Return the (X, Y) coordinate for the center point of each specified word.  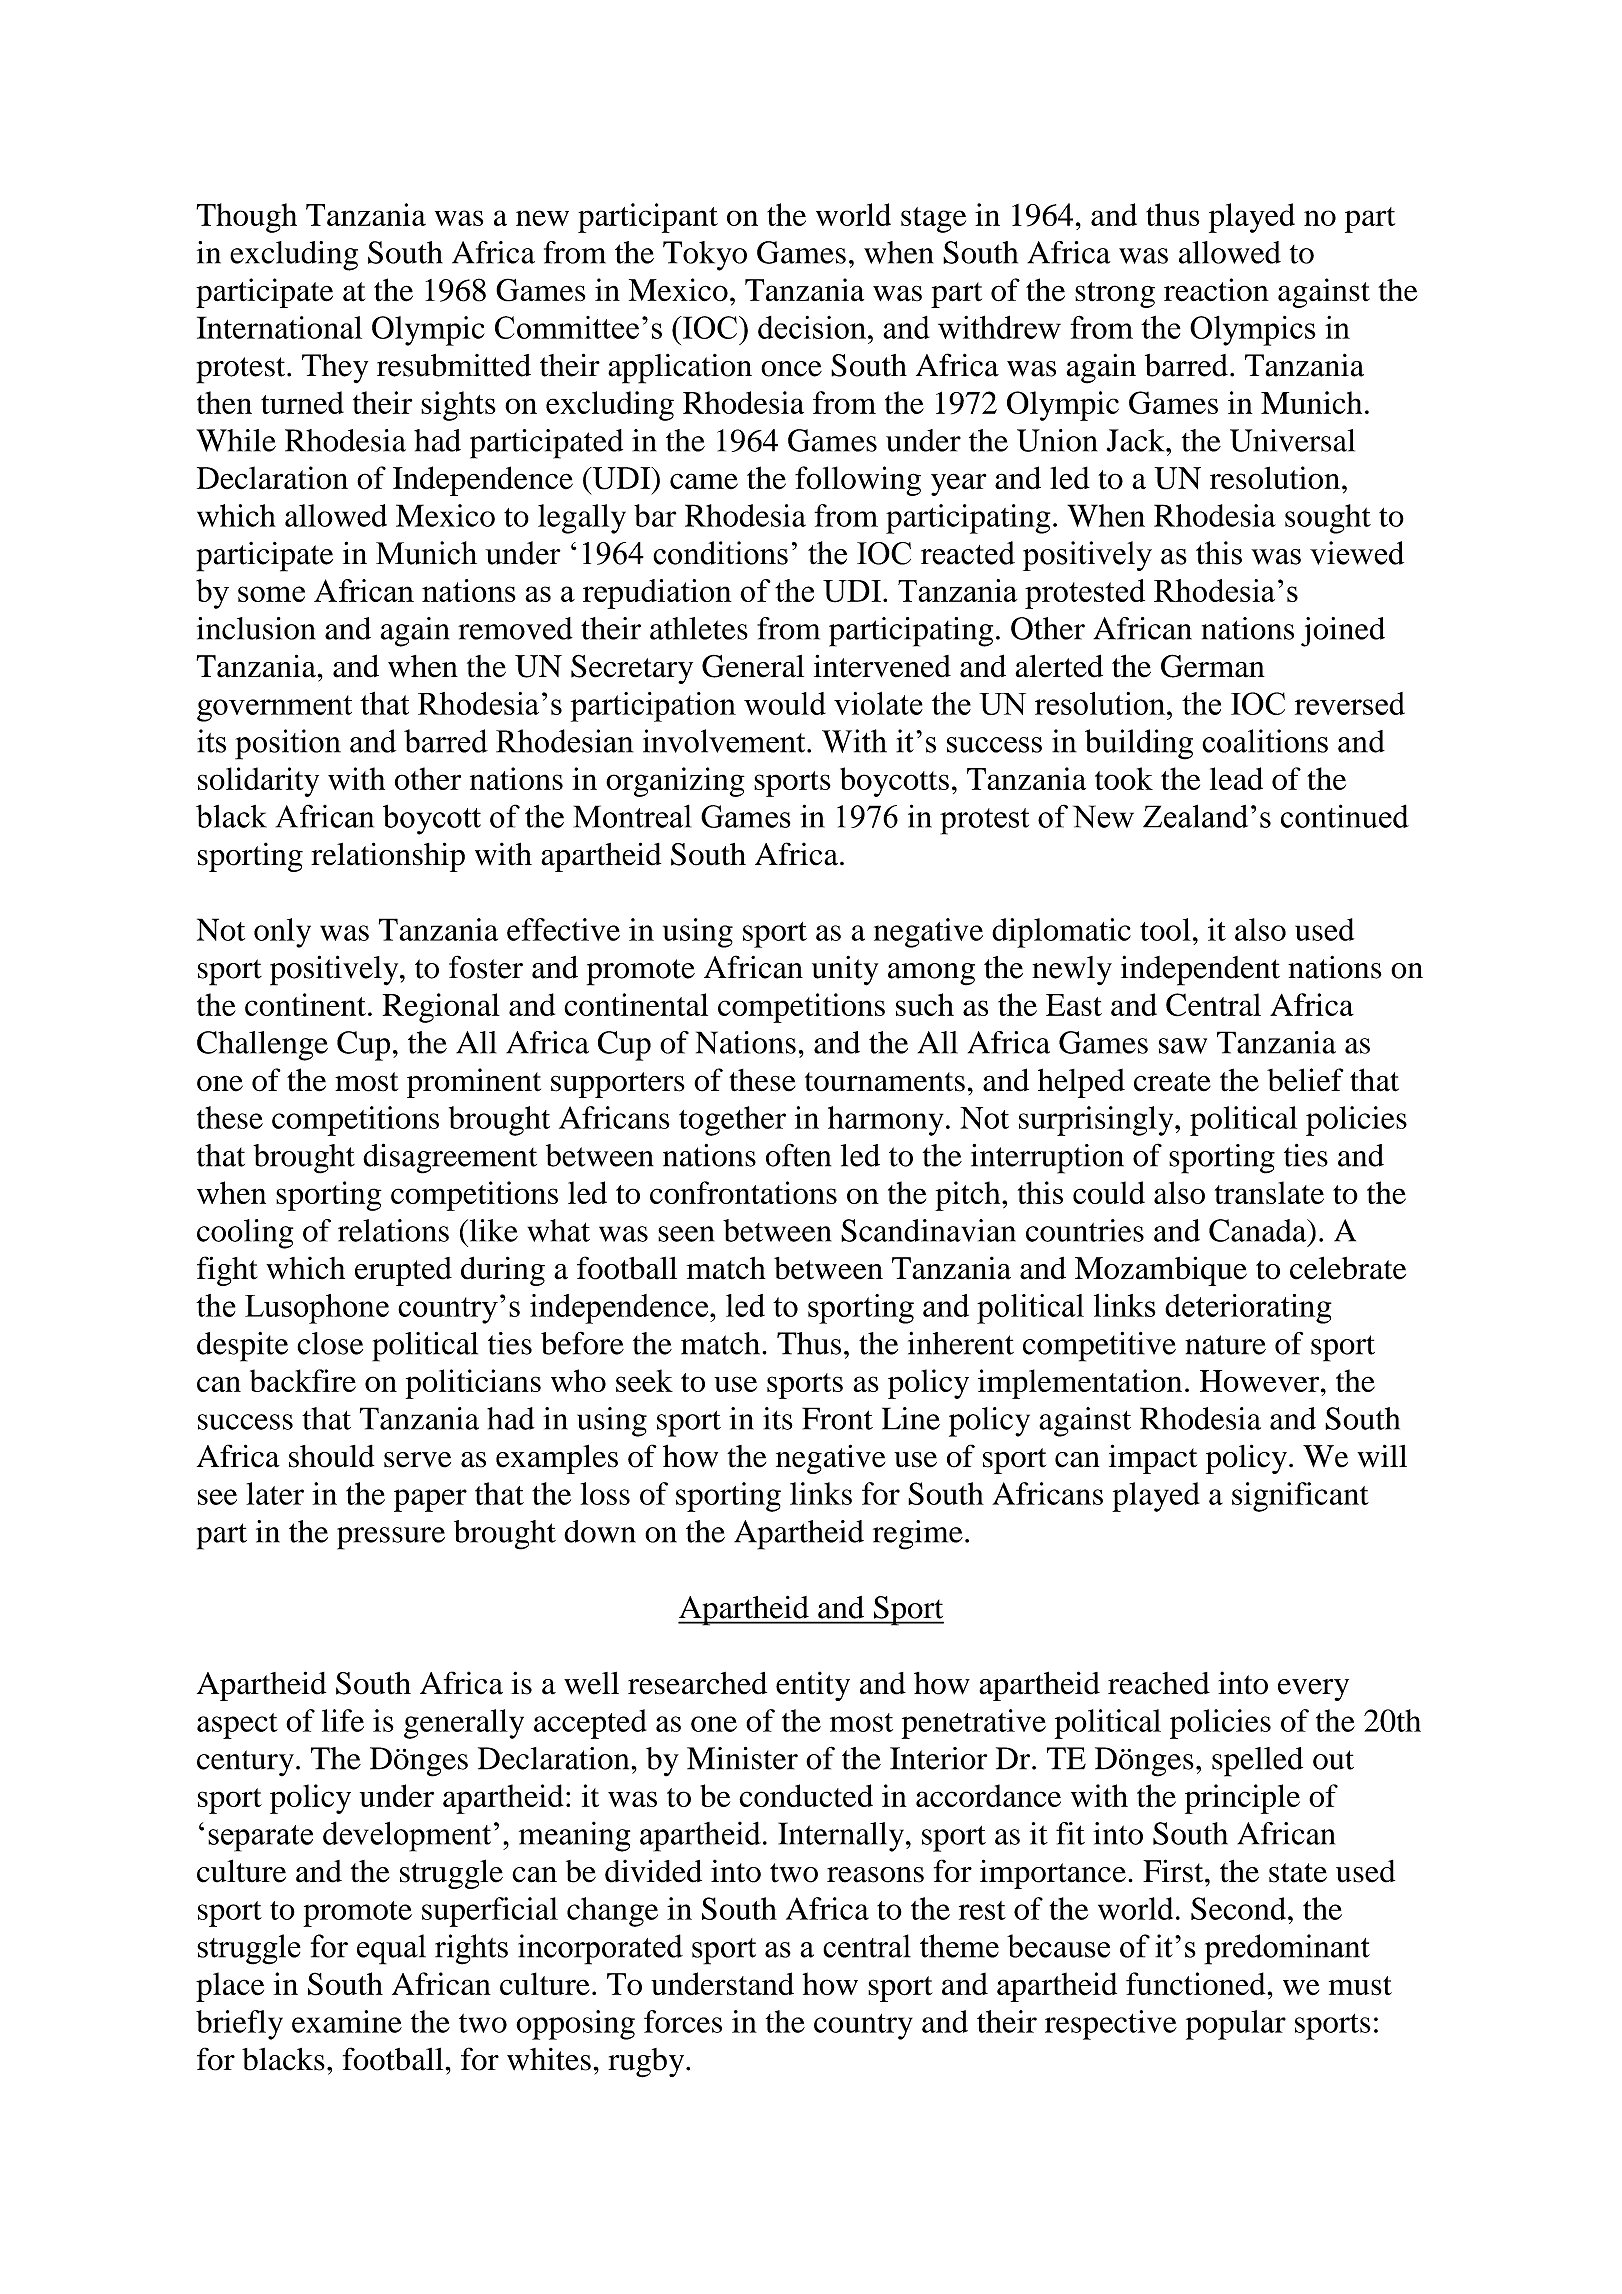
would (785, 703)
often (798, 1155)
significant (1300, 1497)
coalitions (1265, 741)
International (279, 327)
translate (1269, 1192)
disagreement (450, 1158)
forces (683, 2021)
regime (918, 1535)
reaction (1216, 290)
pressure (391, 1538)
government (274, 708)
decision (813, 327)
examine (347, 2021)
